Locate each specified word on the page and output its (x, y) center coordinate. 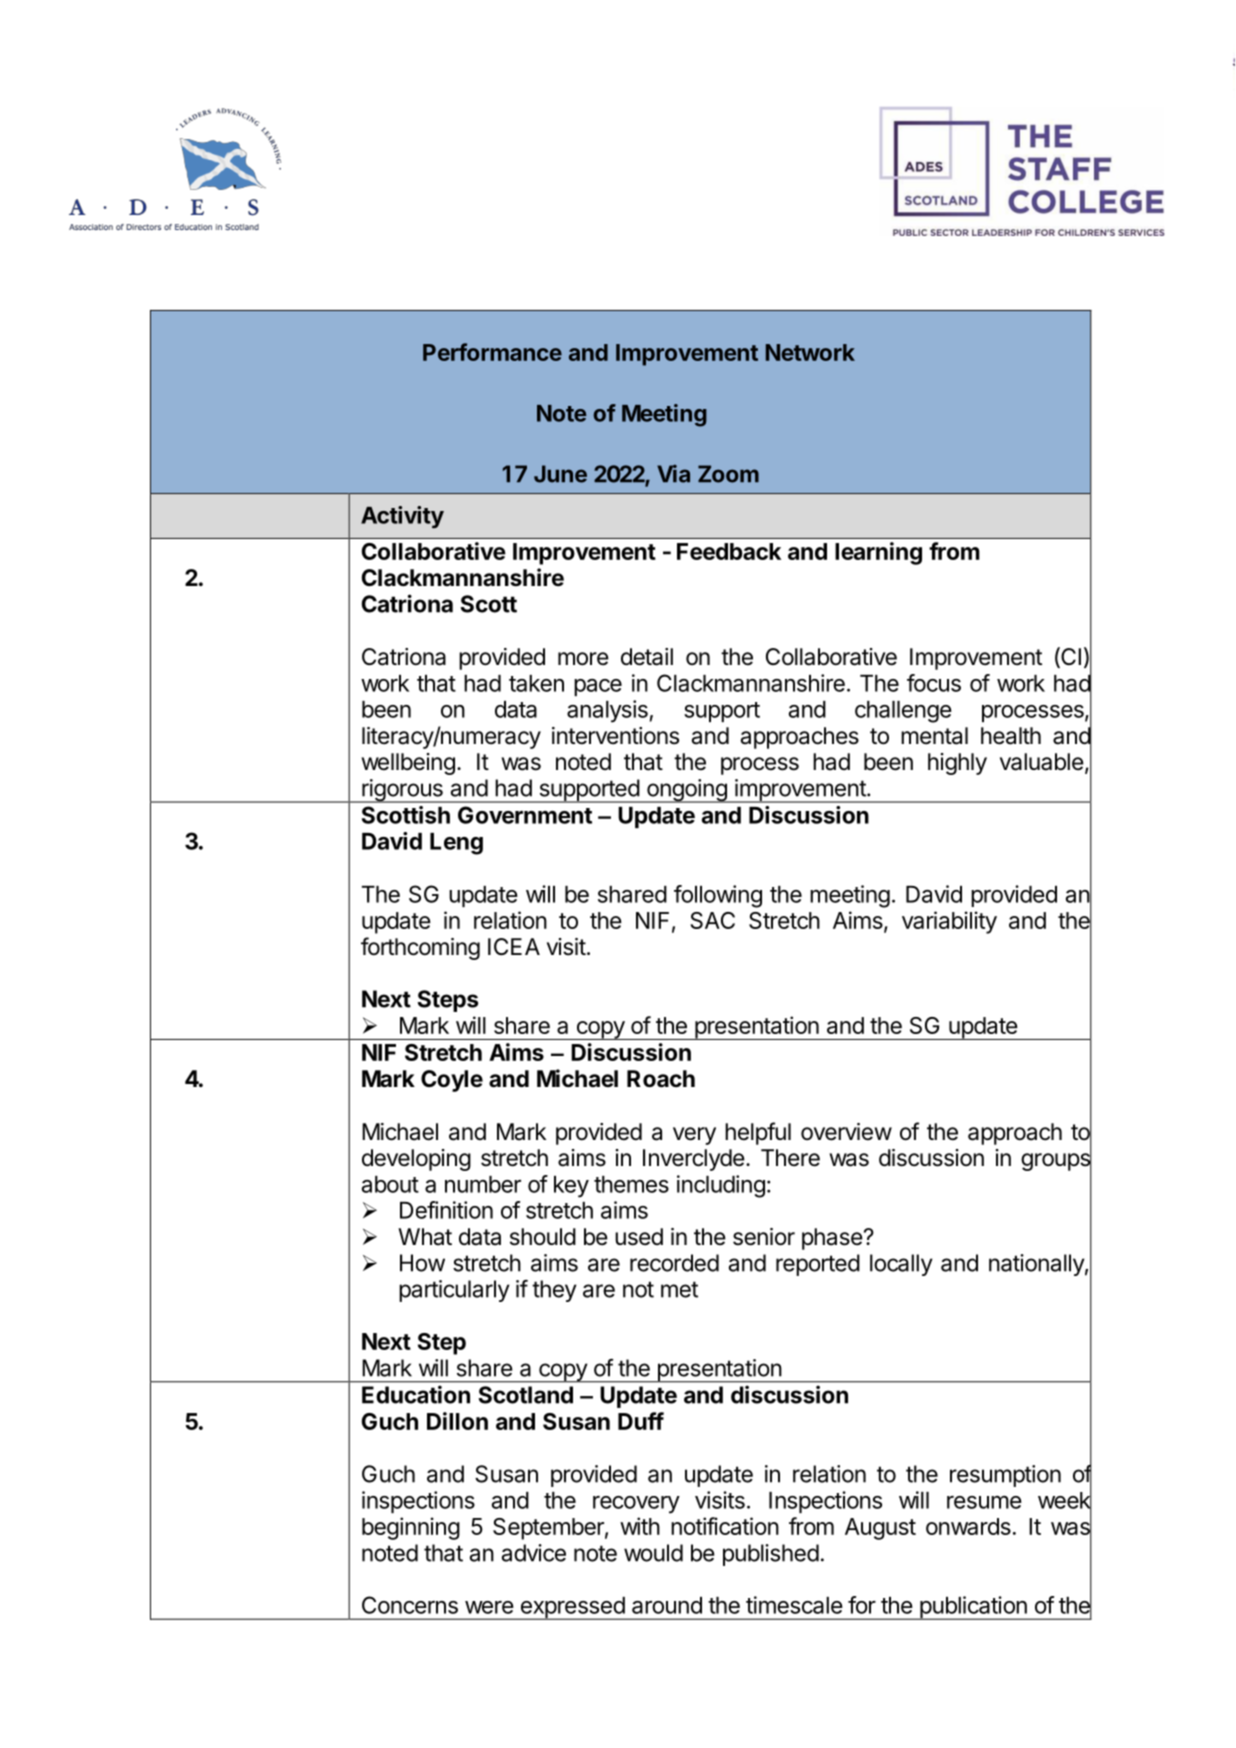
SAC (712, 920)
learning (878, 553)
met (679, 1289)
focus (934, 683)
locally (901, 1265)
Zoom (728, 474)
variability (949, 922)
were (489, 1607)
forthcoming (420, 948)
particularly (454, 1291)
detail (647, 657)
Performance (492, 352)
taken (536, 683)
